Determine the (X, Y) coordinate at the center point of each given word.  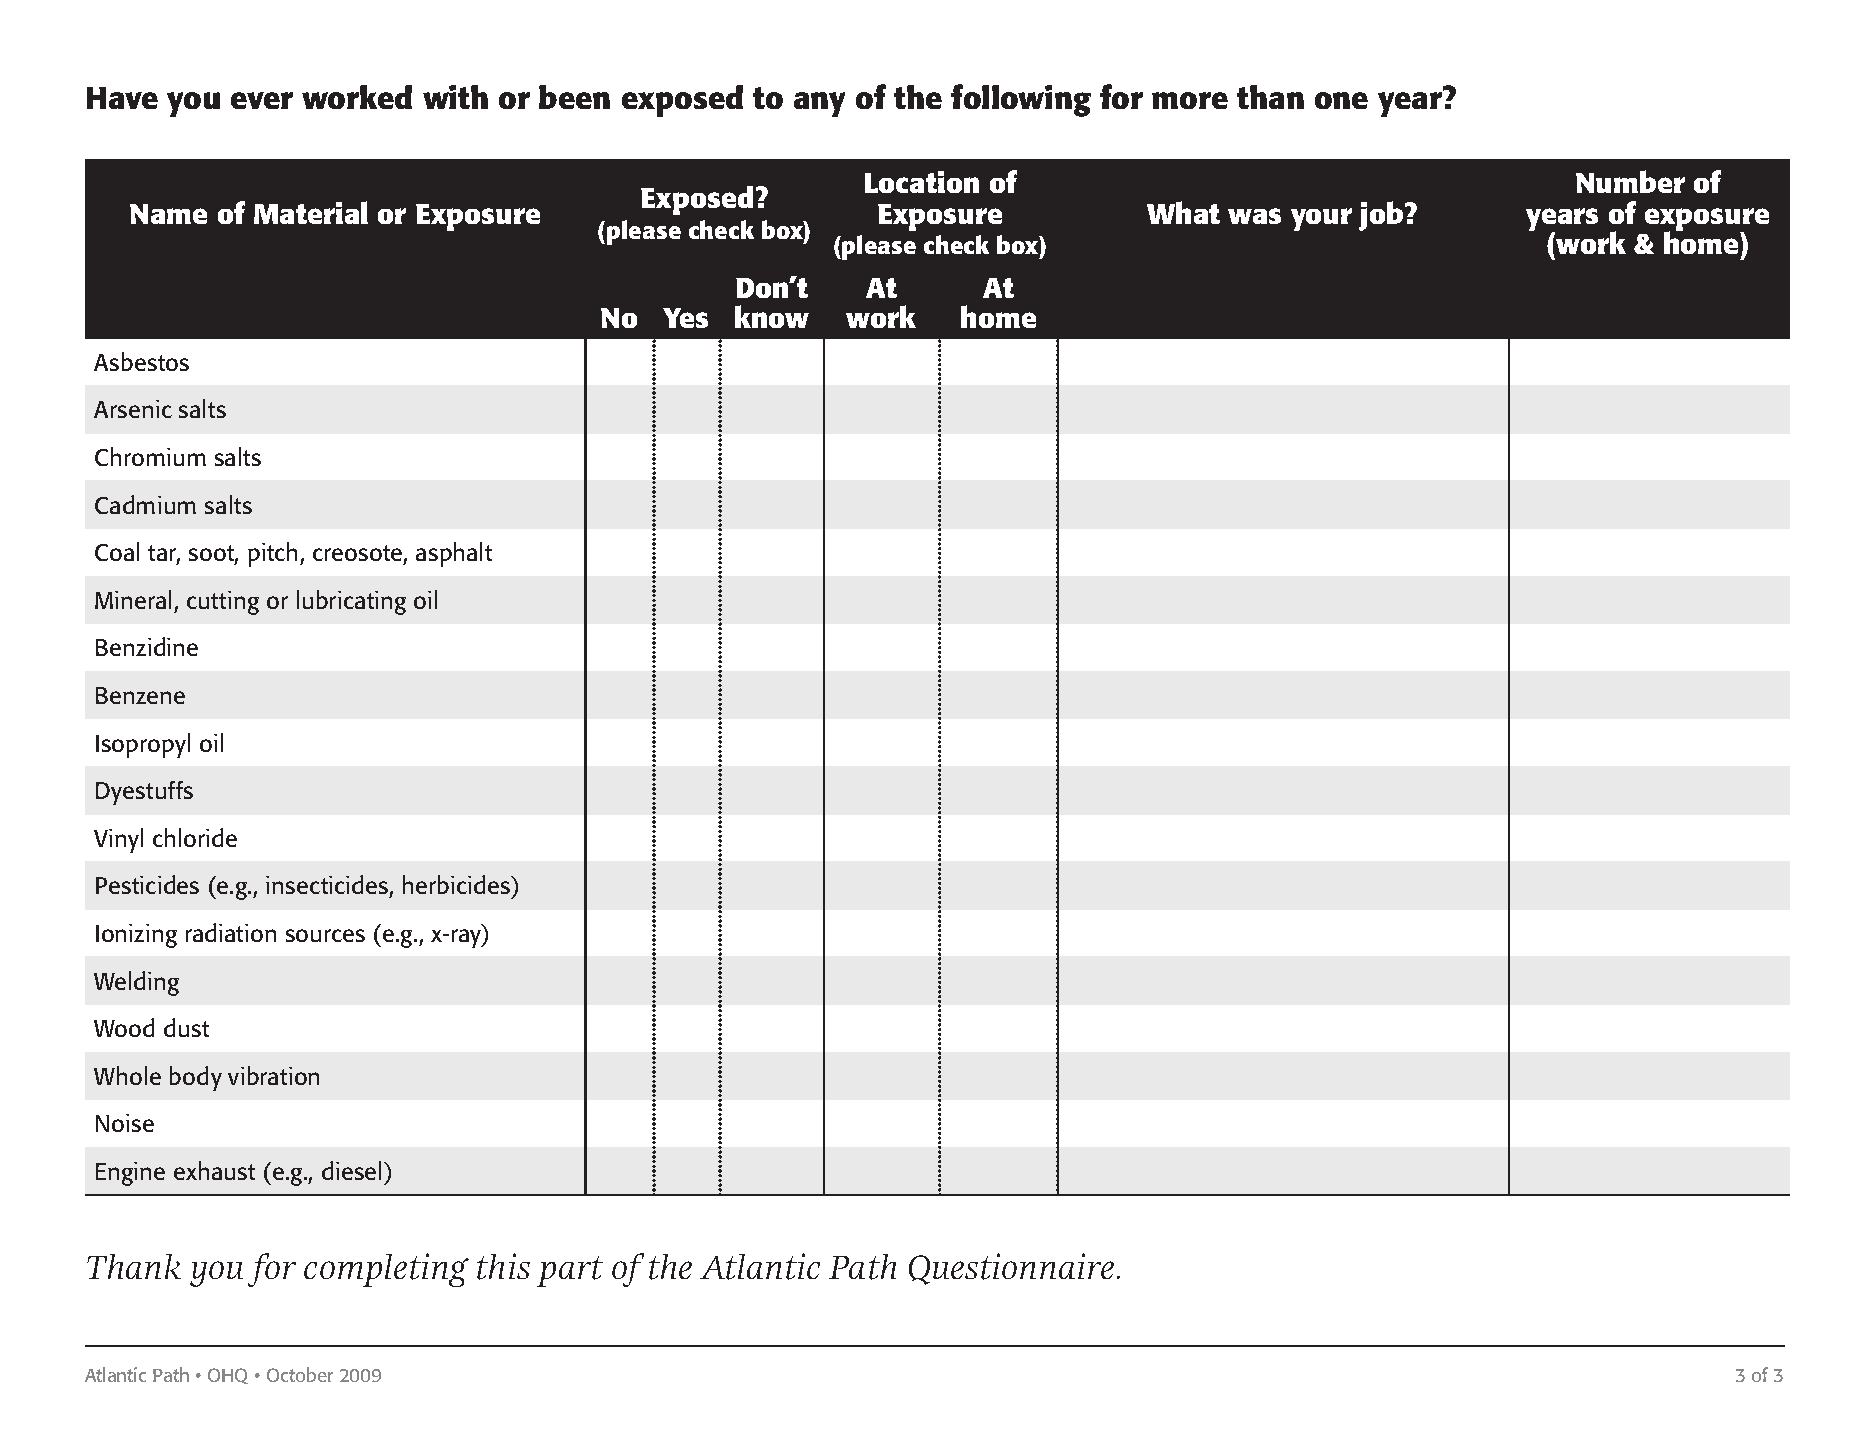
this (503, 1266)
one (1341, 100)
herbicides (458, 886)
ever (262, 100)
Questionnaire (1011, 1269)
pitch (274, 554)
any (819, 104)
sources (325, 935)
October (300, 1374)
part (570, 1271)
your (1321, 219)
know (772, 316)
